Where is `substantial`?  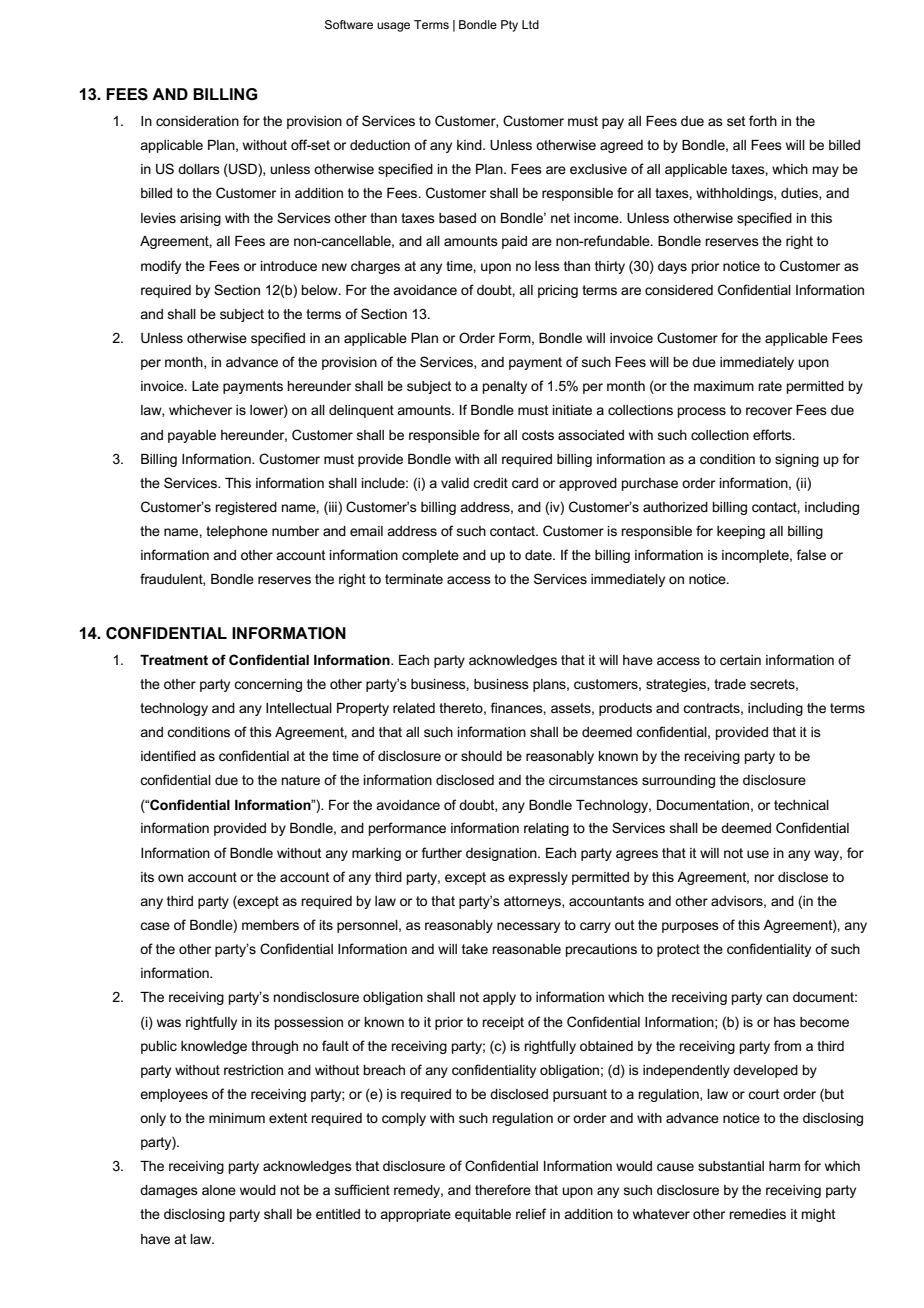
substantial is located at coordinates (731, 1166).
